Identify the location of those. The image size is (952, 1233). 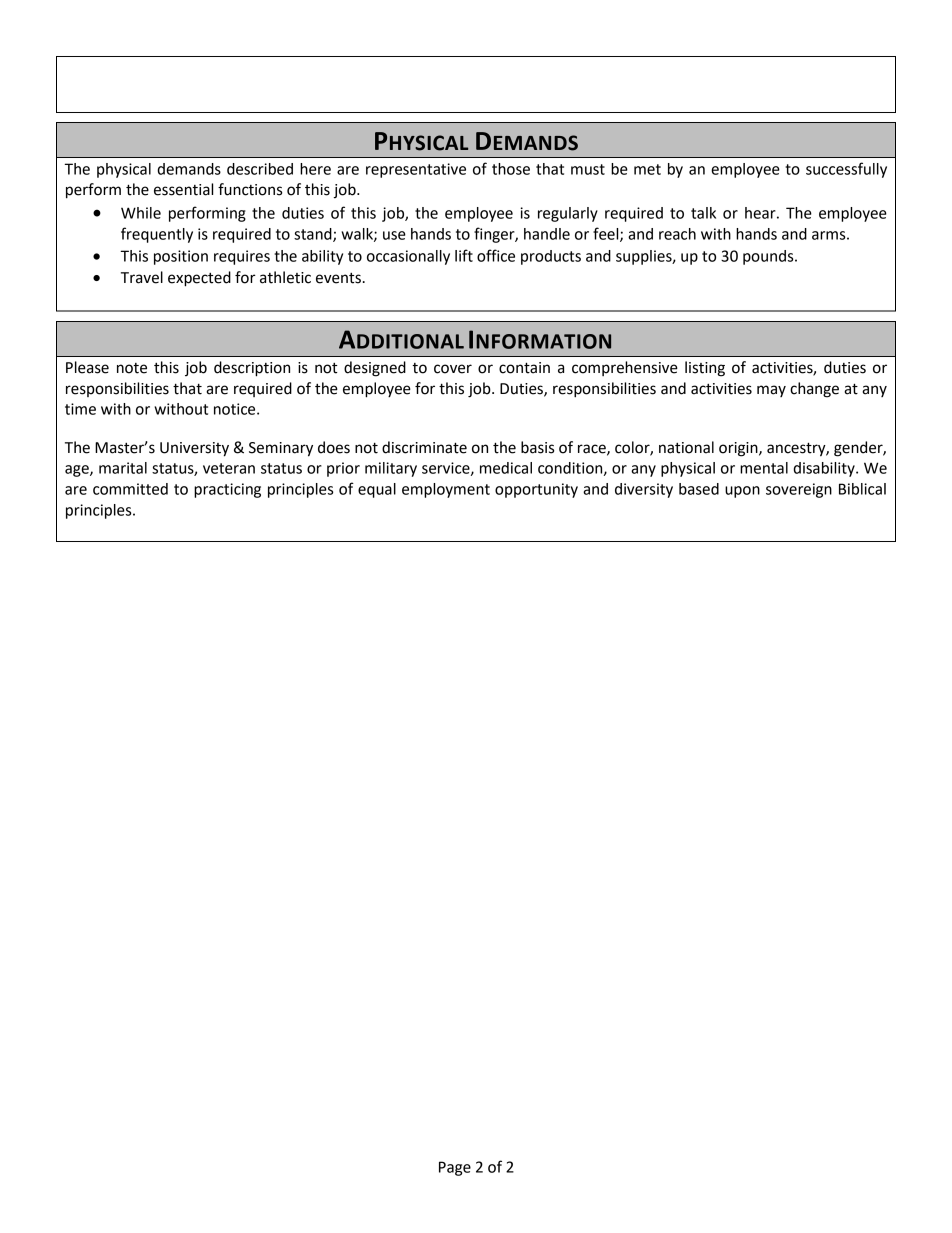
(511, 169).
